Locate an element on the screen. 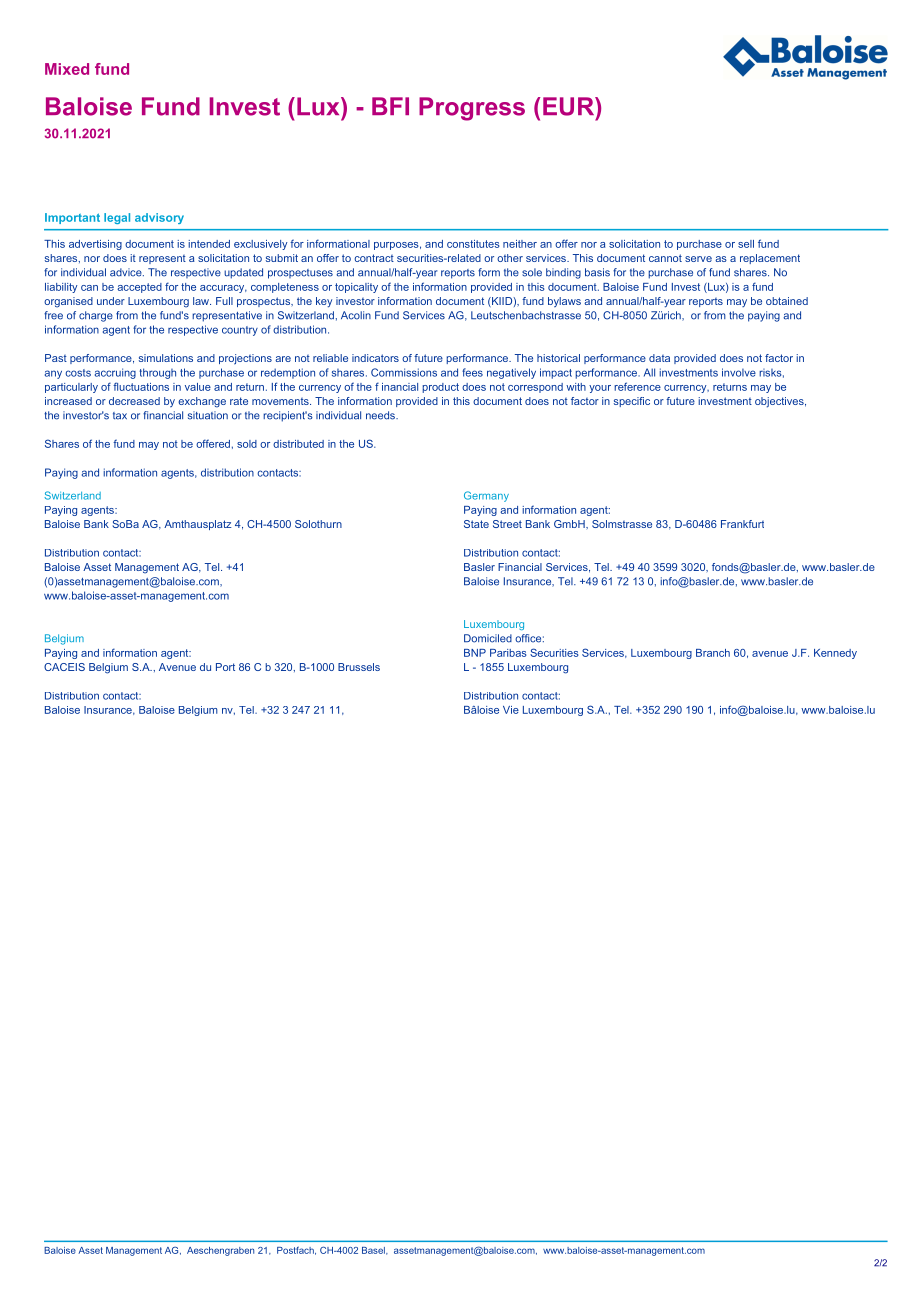 This screenshot has height=1308, width=924. BFI is located at coordinates (390, 106).
